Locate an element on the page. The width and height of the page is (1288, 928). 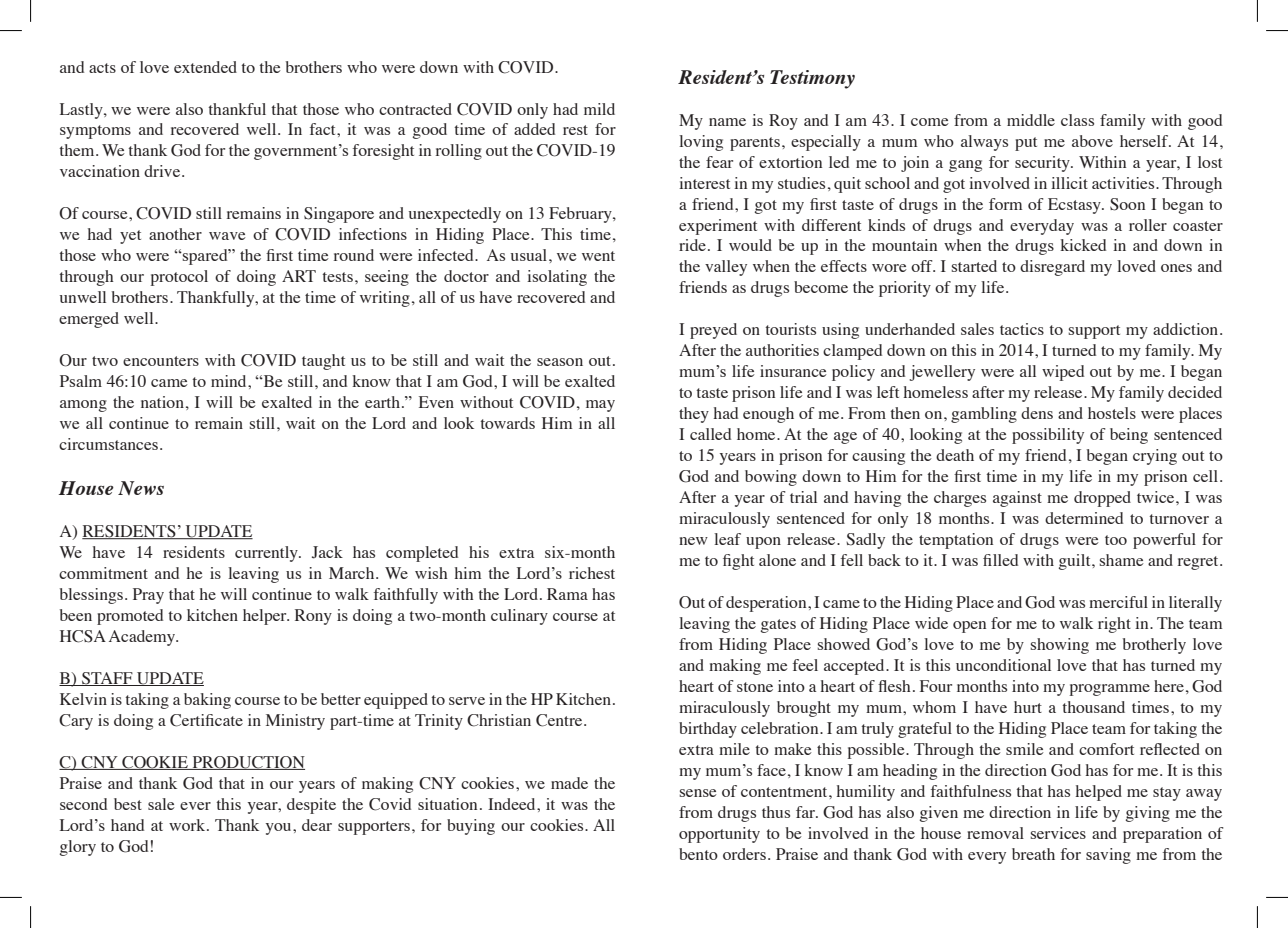
class is located at coordinates (1077, 120).
